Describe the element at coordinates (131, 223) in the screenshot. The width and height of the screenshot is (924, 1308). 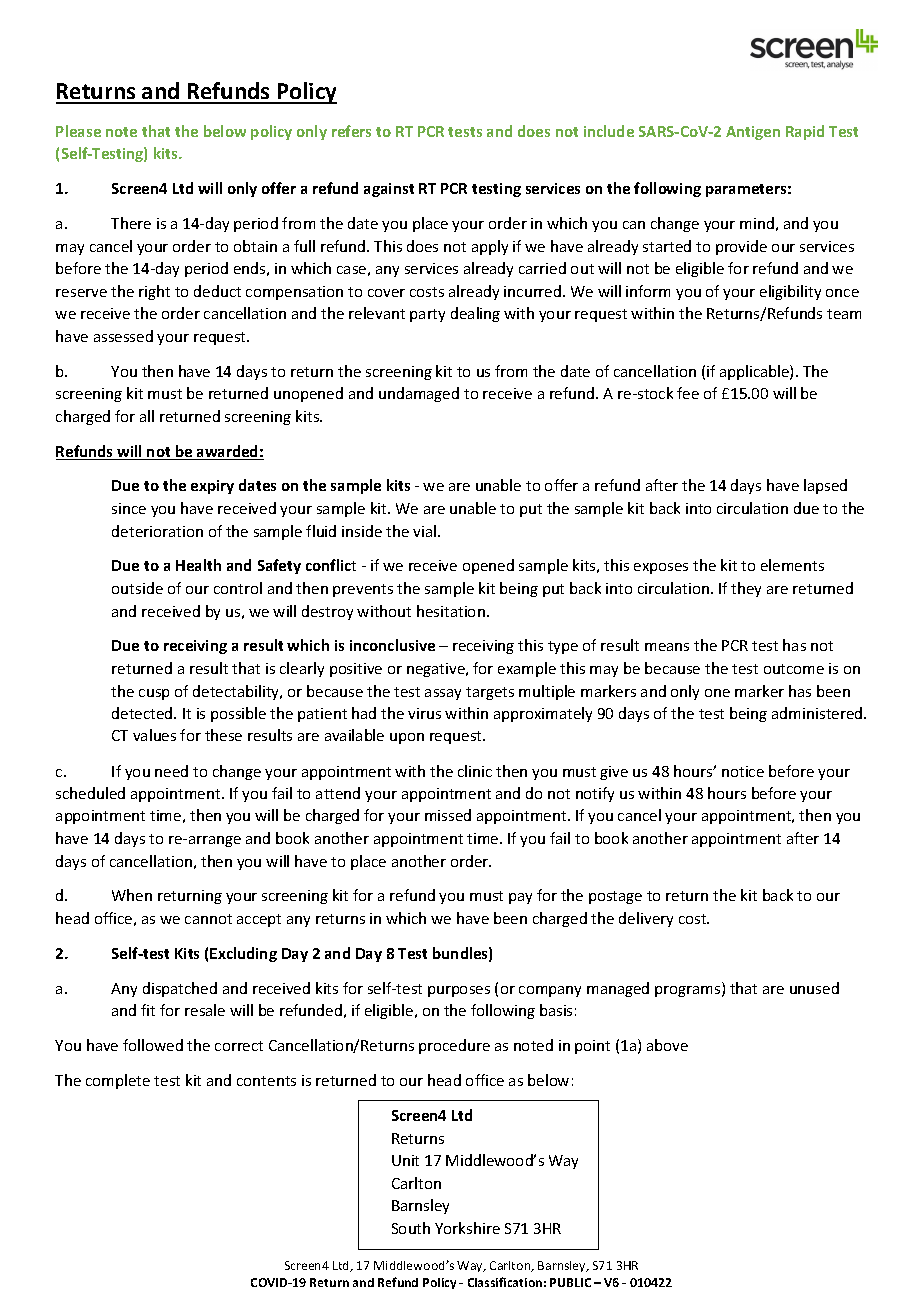
I see `There` at that location.
